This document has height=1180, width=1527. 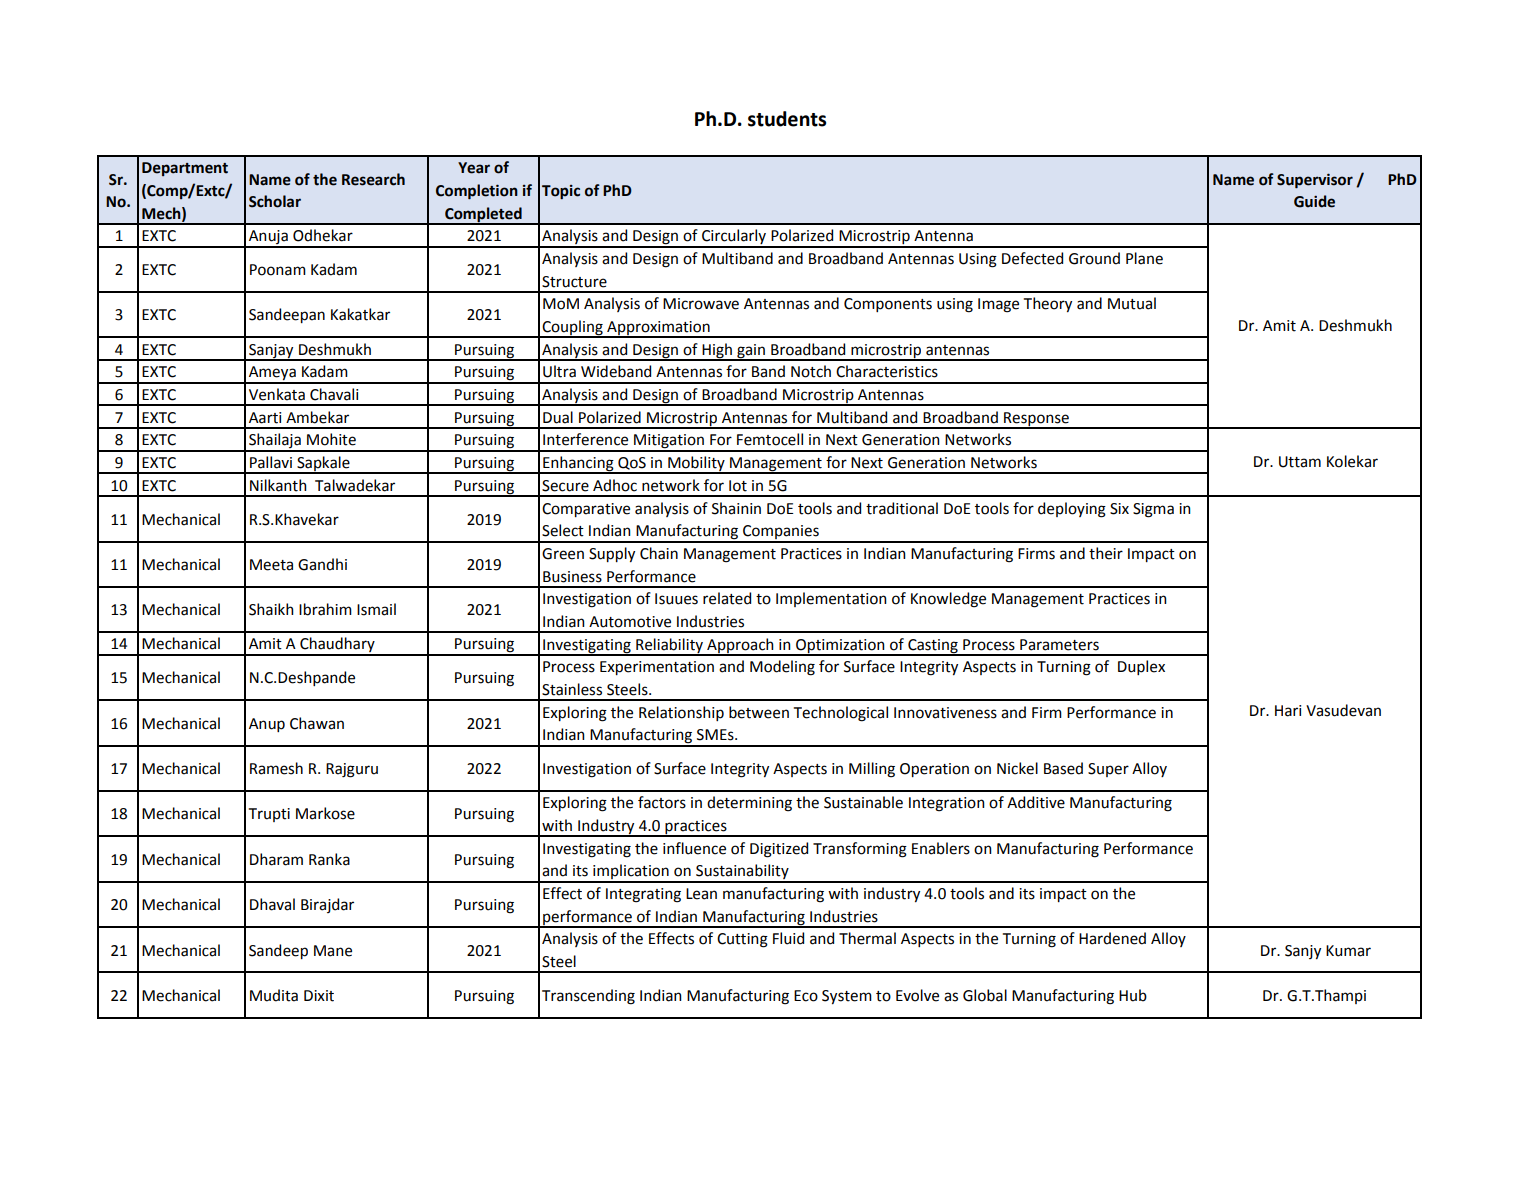 What do you see at coordinates (1314, 201) in the document?
I see `Guide` at bounding box center [1314, 201].
